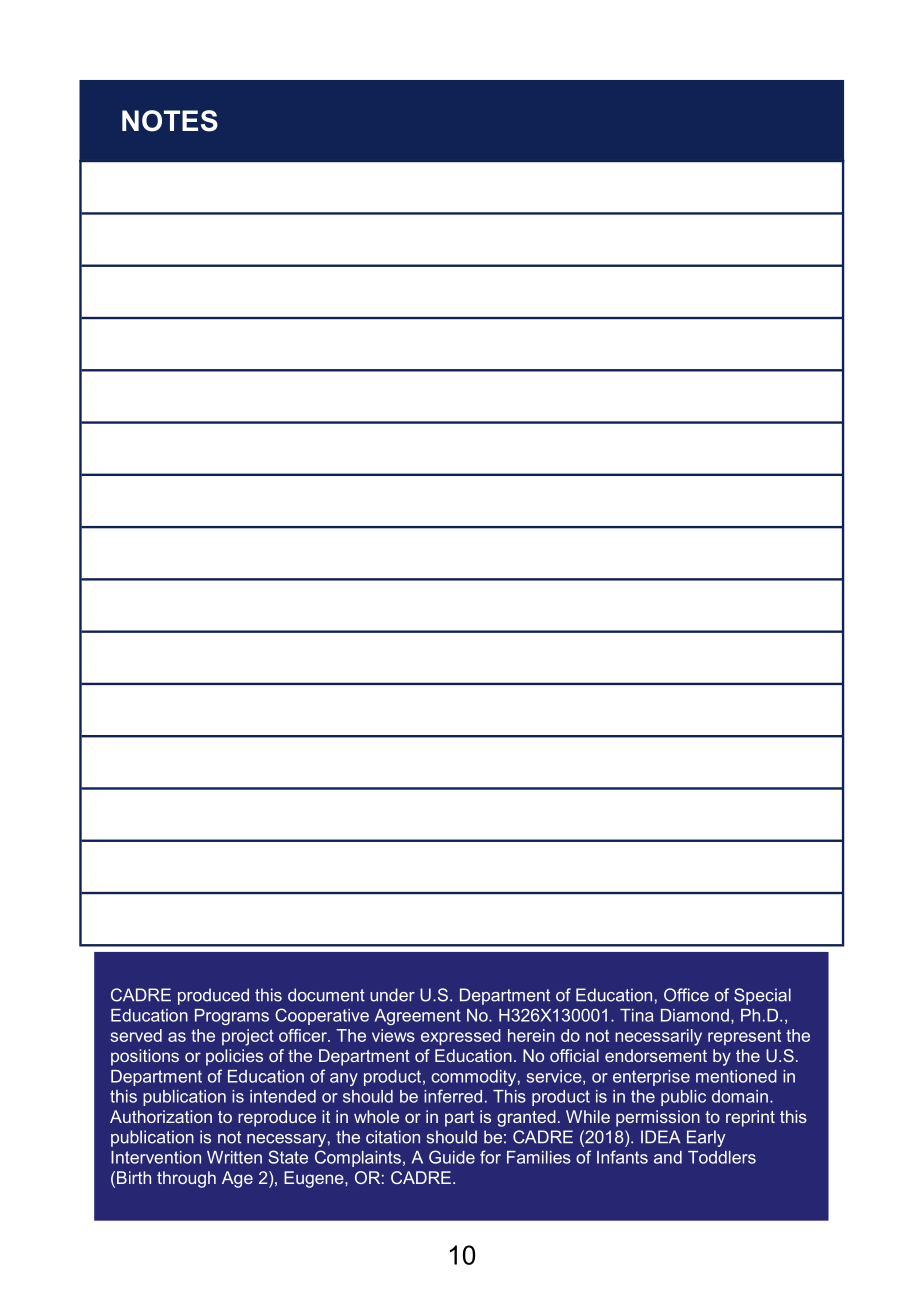 This screenshot has width=924, height=1313. What do you see at coordinates (170, 121) in the screenshot?
I see `NOTES` at bounding box center [170, 121].
